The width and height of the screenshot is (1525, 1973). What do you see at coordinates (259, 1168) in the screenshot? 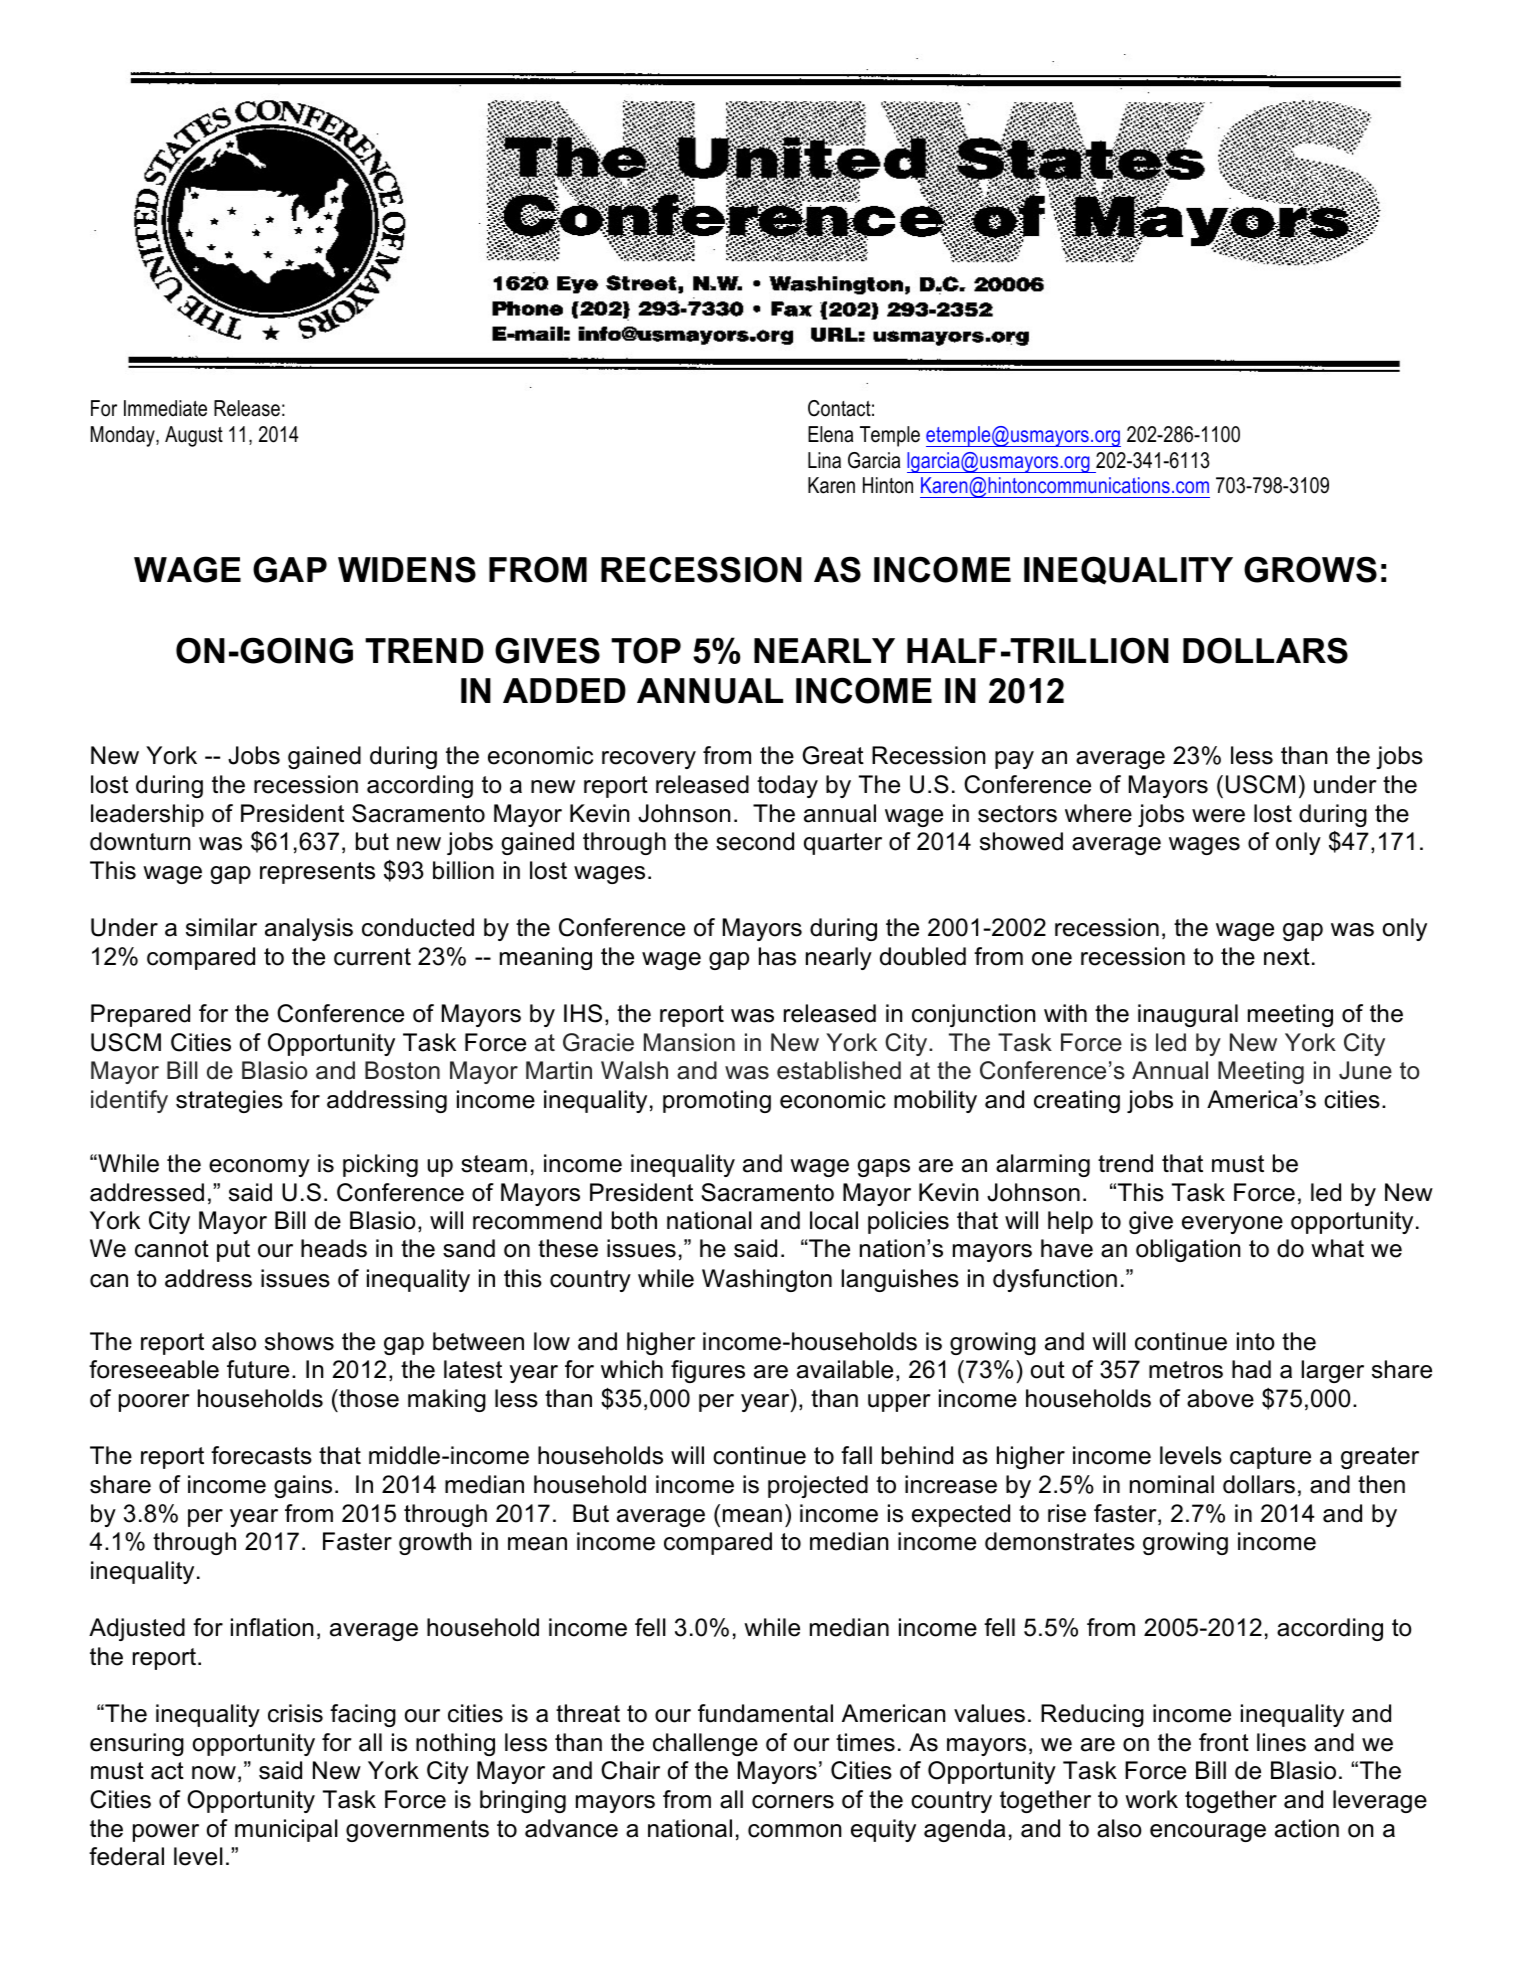
I see `economy` at bounding box center [259, 1168].
